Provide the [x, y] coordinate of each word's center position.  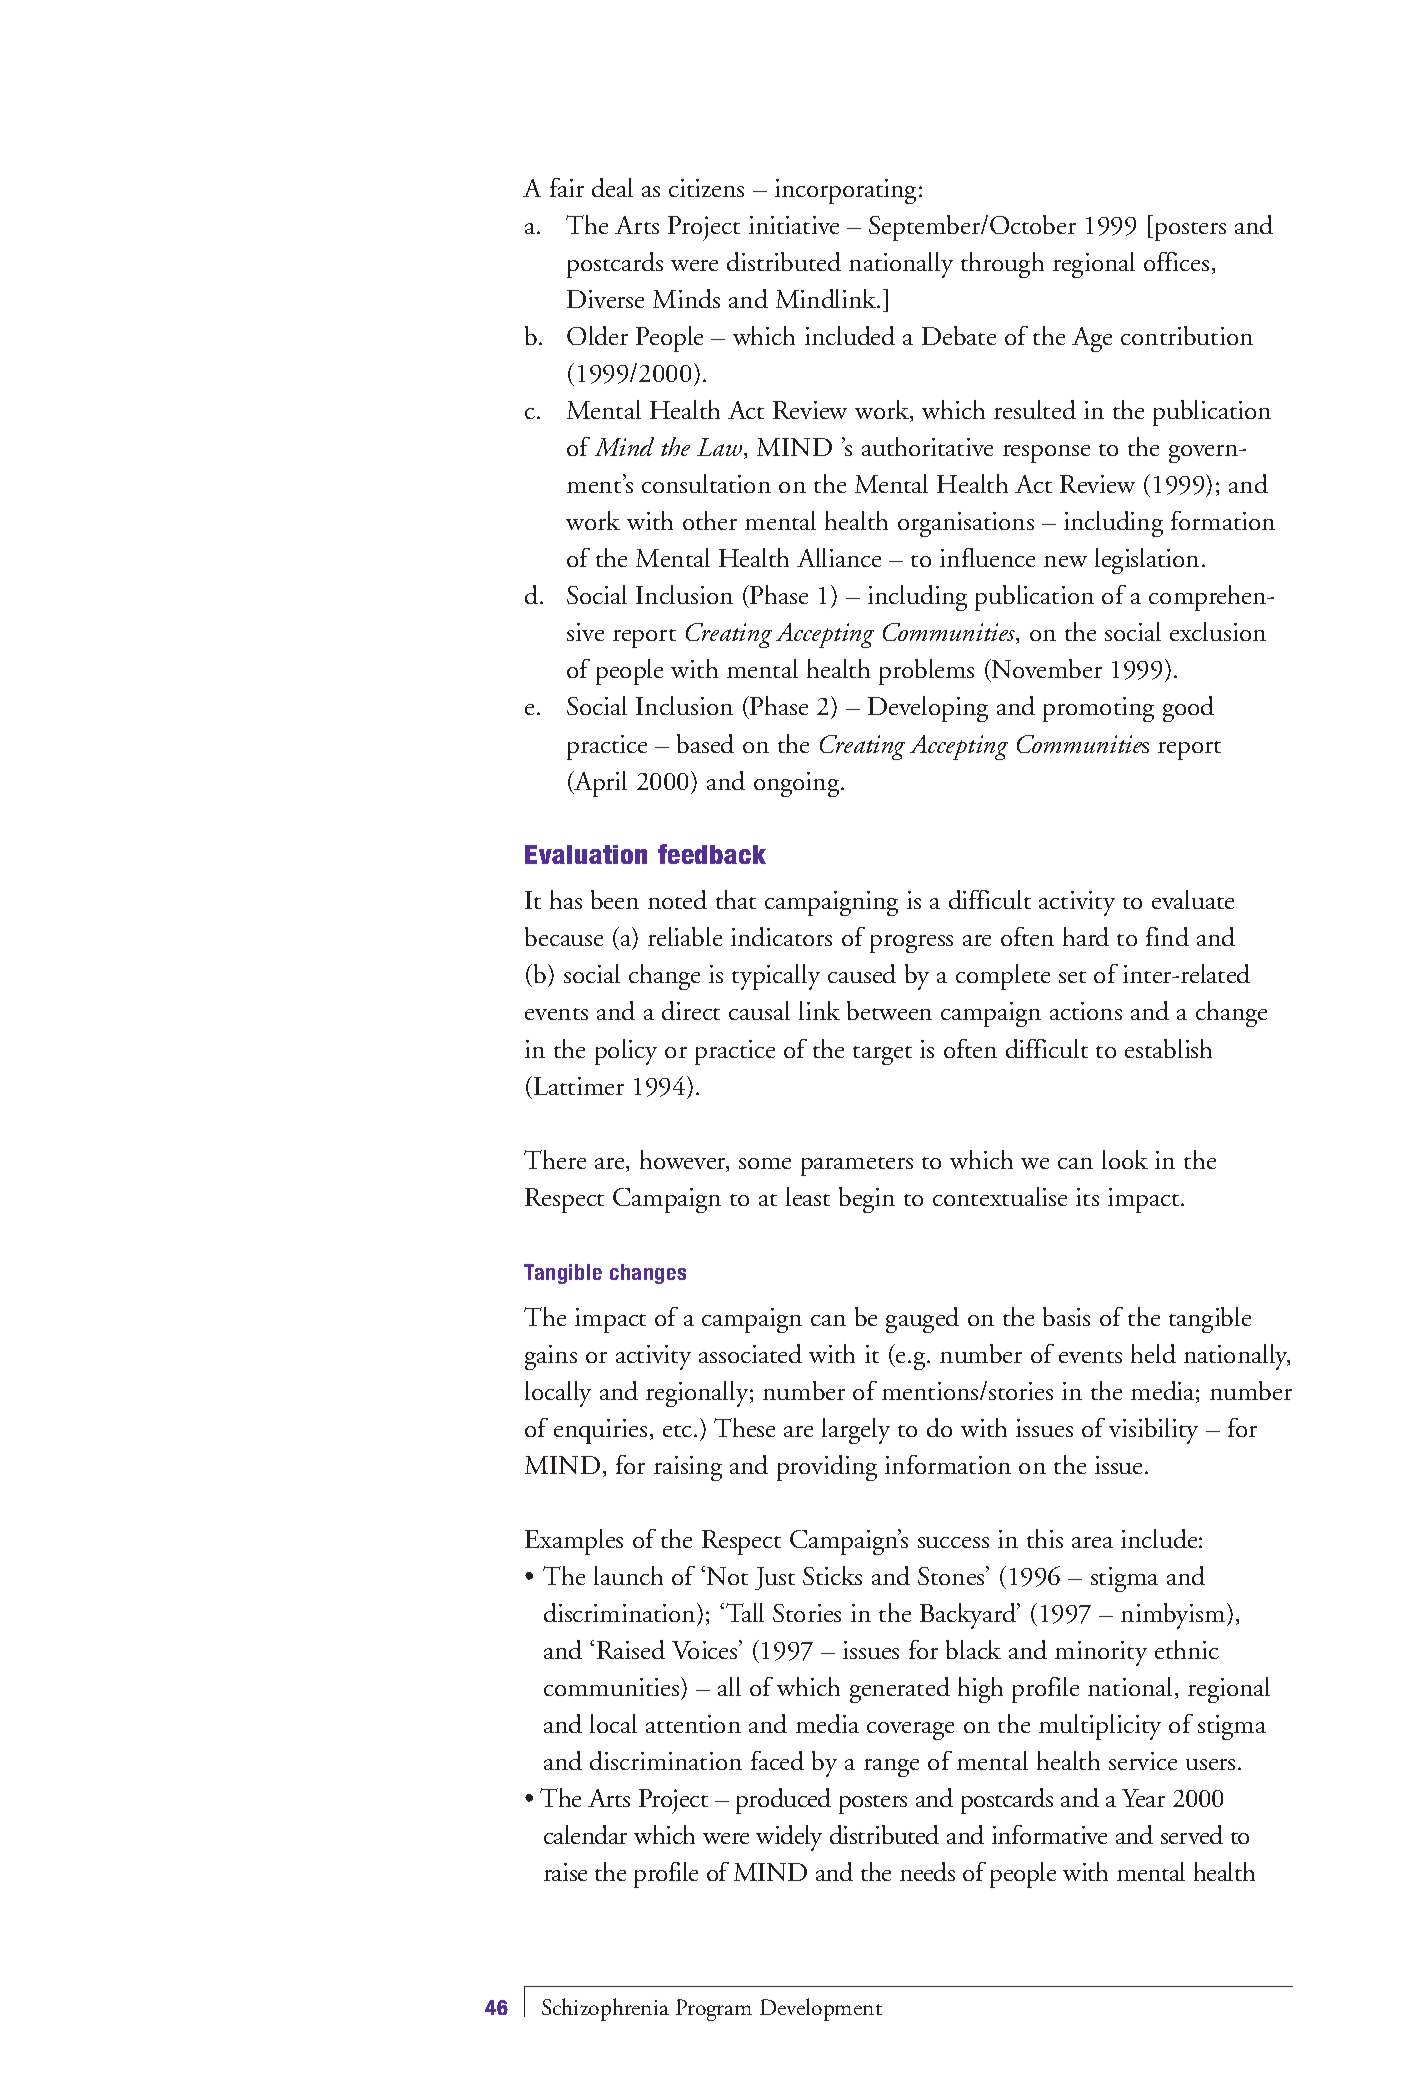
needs [927, 1871]
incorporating [847, 191]
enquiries [600, 1431]
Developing [928, 709]
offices [1176, 261]
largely [856, 1431]
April [599, 784]
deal [612, 187]
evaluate [1193, 899]
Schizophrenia [605, 2009]
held [1153, 1353]
